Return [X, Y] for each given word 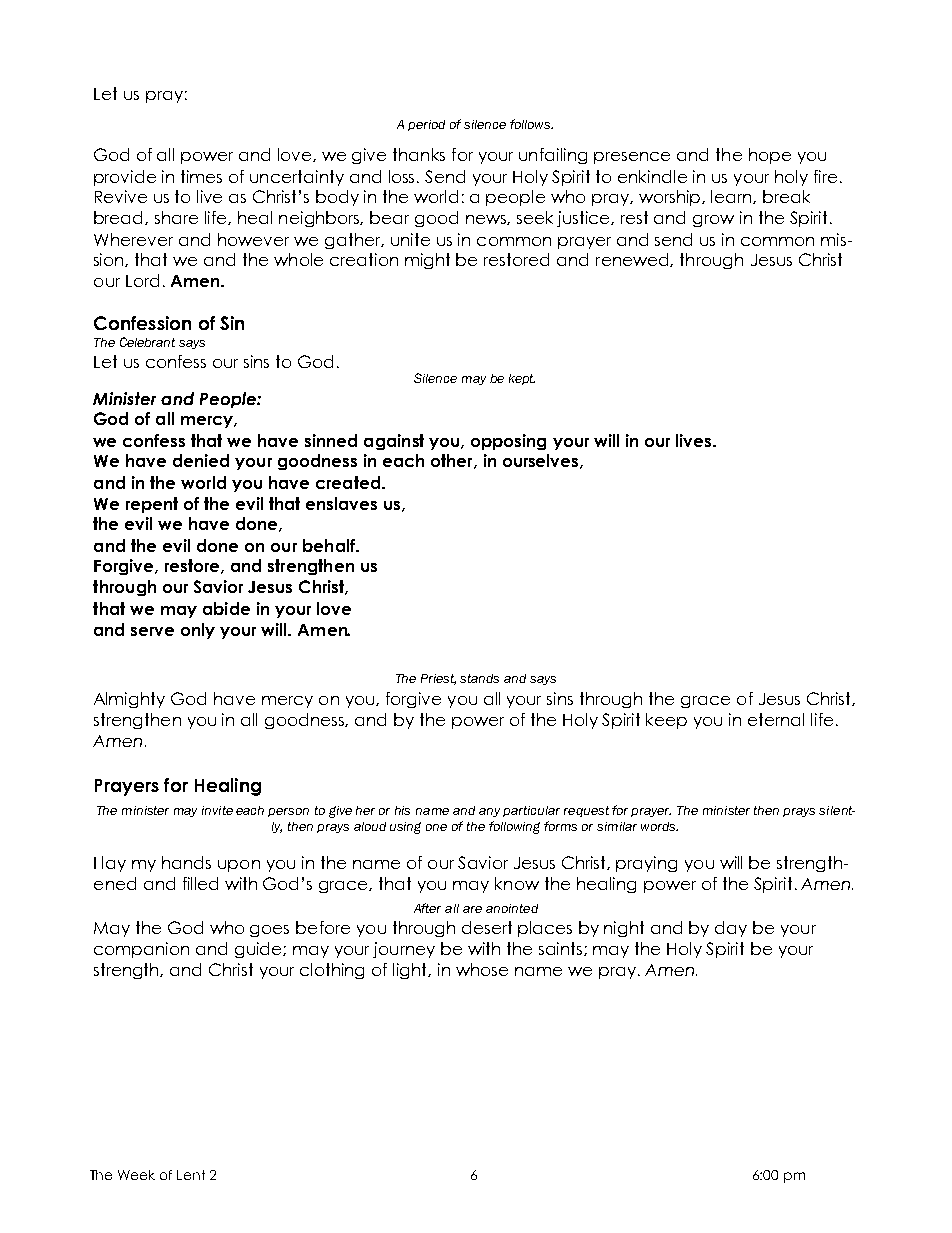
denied [201, 460]
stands [479, 678]
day [731, 929]
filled [200, 883]
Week [136, 1175]
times [201, 176]
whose [482, 969]
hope [770, 156]
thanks [419, 154]
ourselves [542, 461]
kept [522, 379]
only [198, 631]
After [427, 908]
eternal [776, 719]
